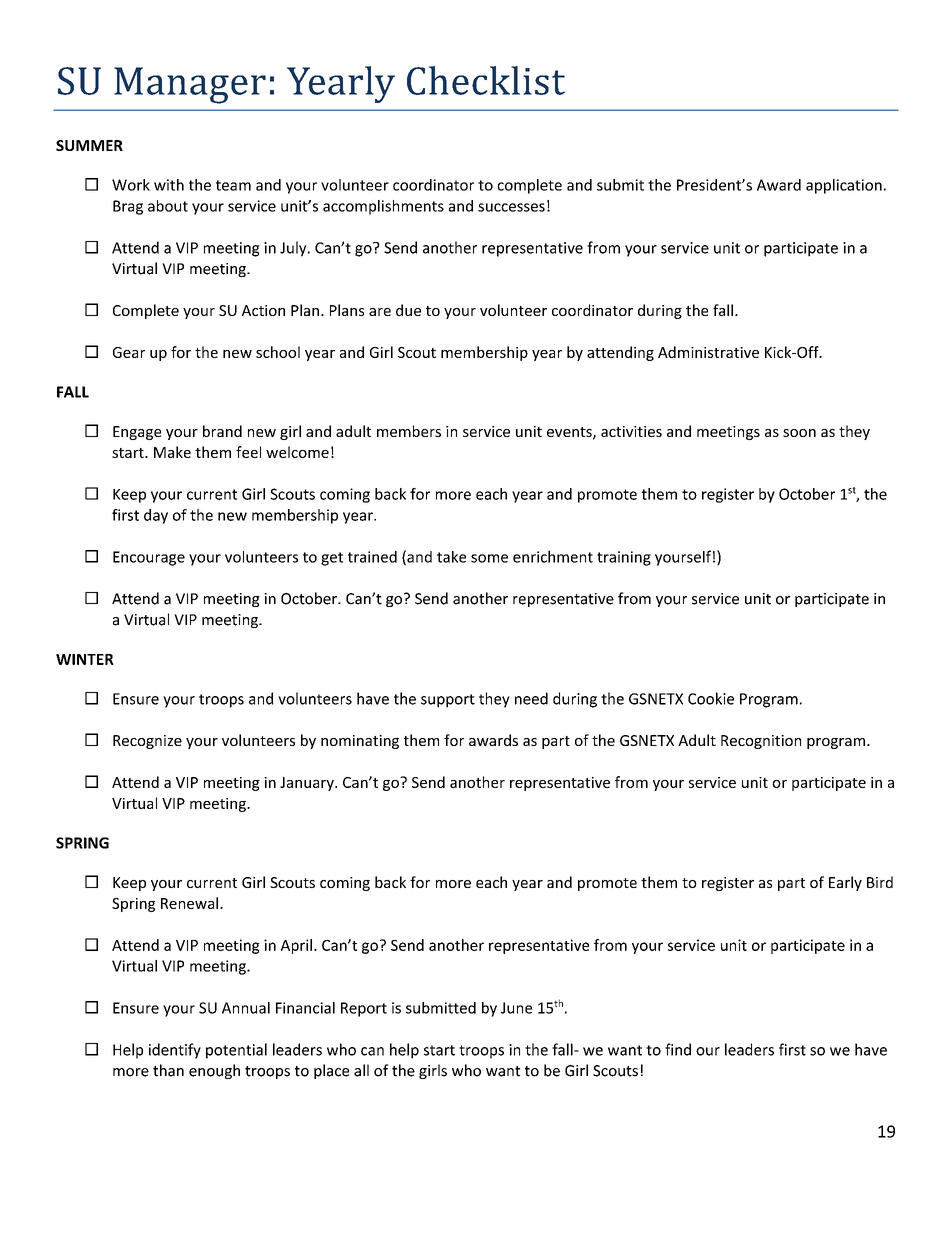 The width and height of the image is (952, 1233). What do you see at coordinates (761, 742) in the image?
I see `Recognition` at bounding box center [761, 742].
